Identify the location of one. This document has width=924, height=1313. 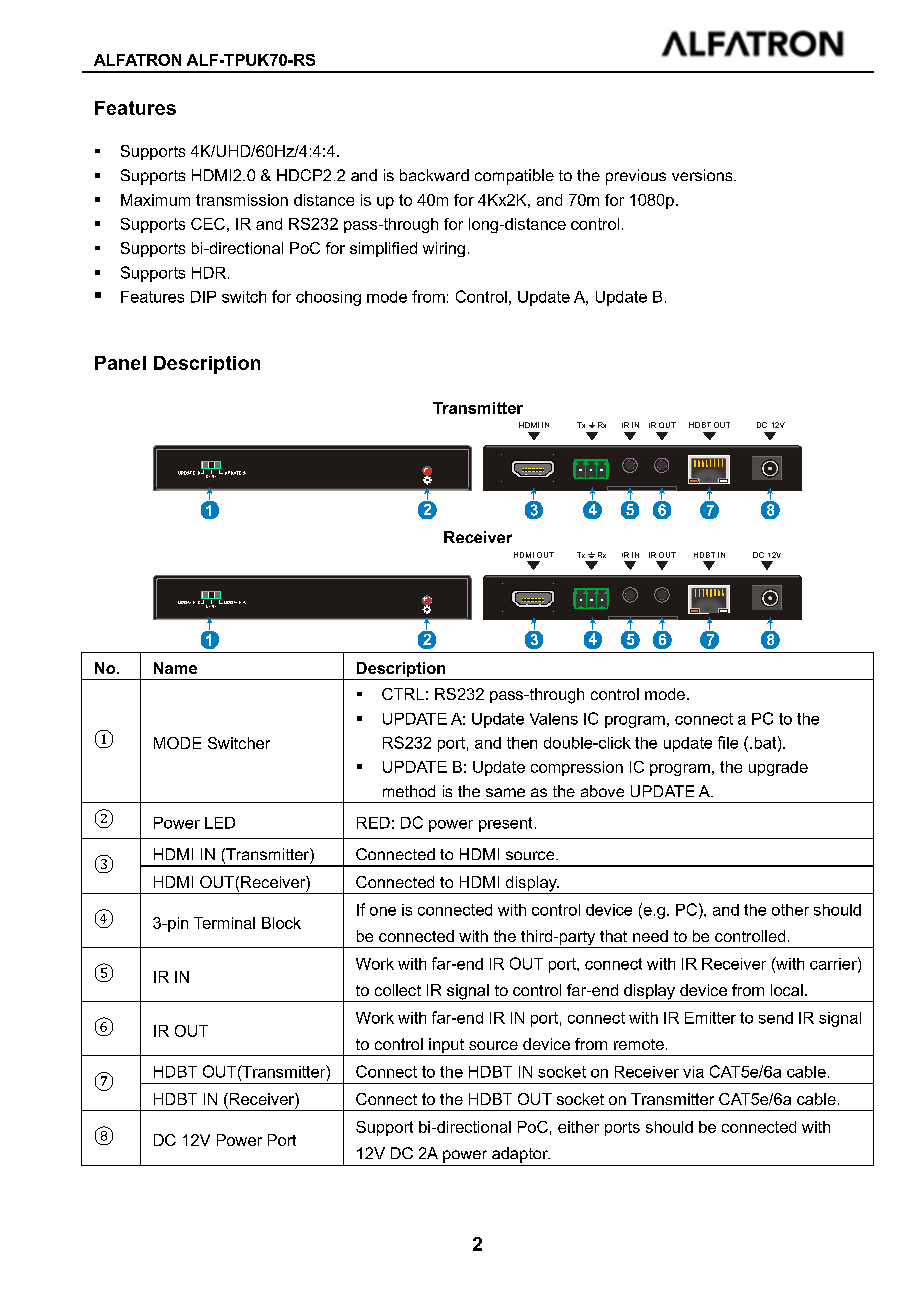
(383, 911).
